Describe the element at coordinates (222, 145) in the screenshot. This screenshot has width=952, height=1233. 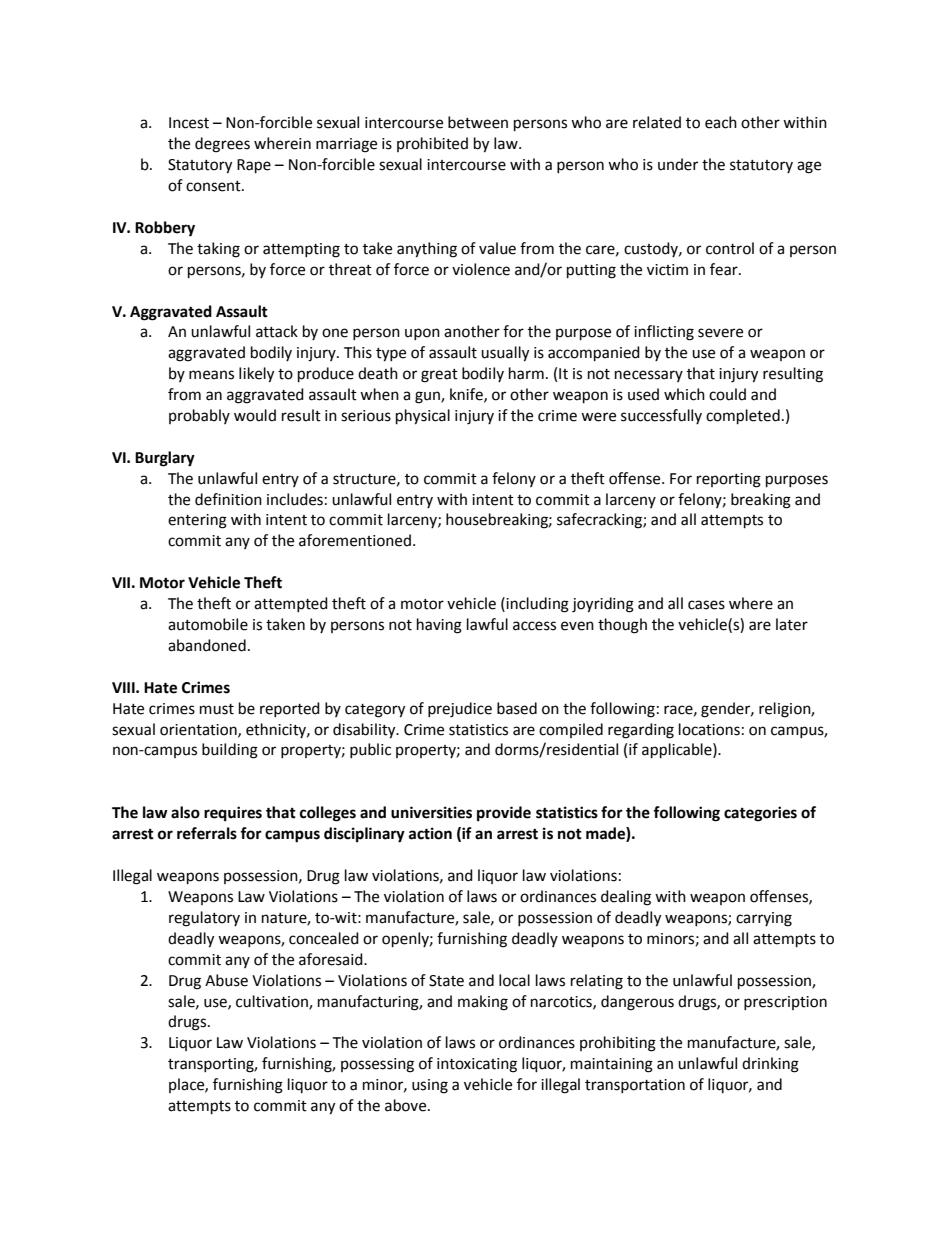
I see `degrees` at that location.
